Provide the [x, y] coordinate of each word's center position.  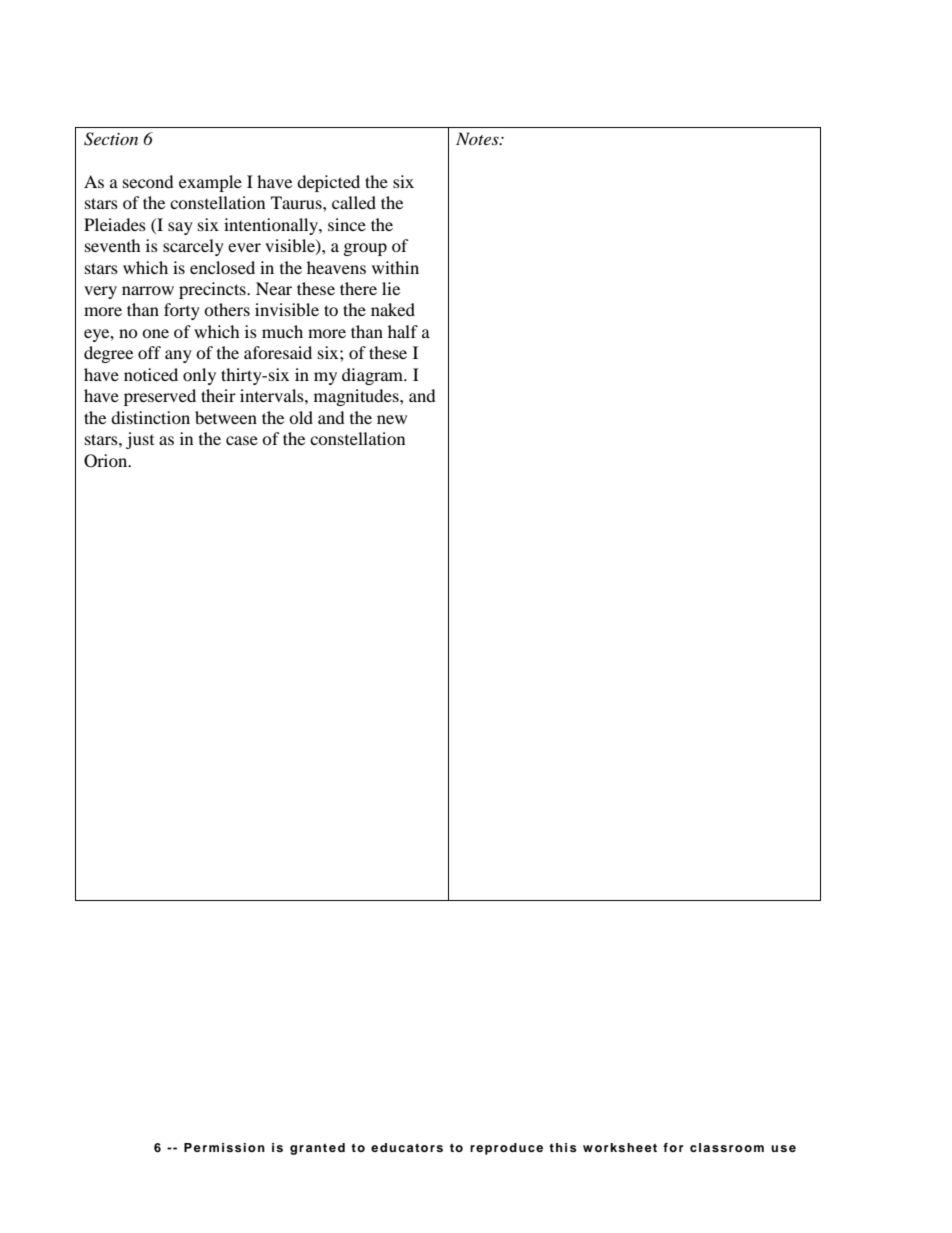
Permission [224, 1147]
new [392, 419]
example [210, 183]
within [395, 267]
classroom [727, 1147]
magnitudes [357, 397]
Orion [107, 461]
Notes [478, 138]
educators [407, 1147]
